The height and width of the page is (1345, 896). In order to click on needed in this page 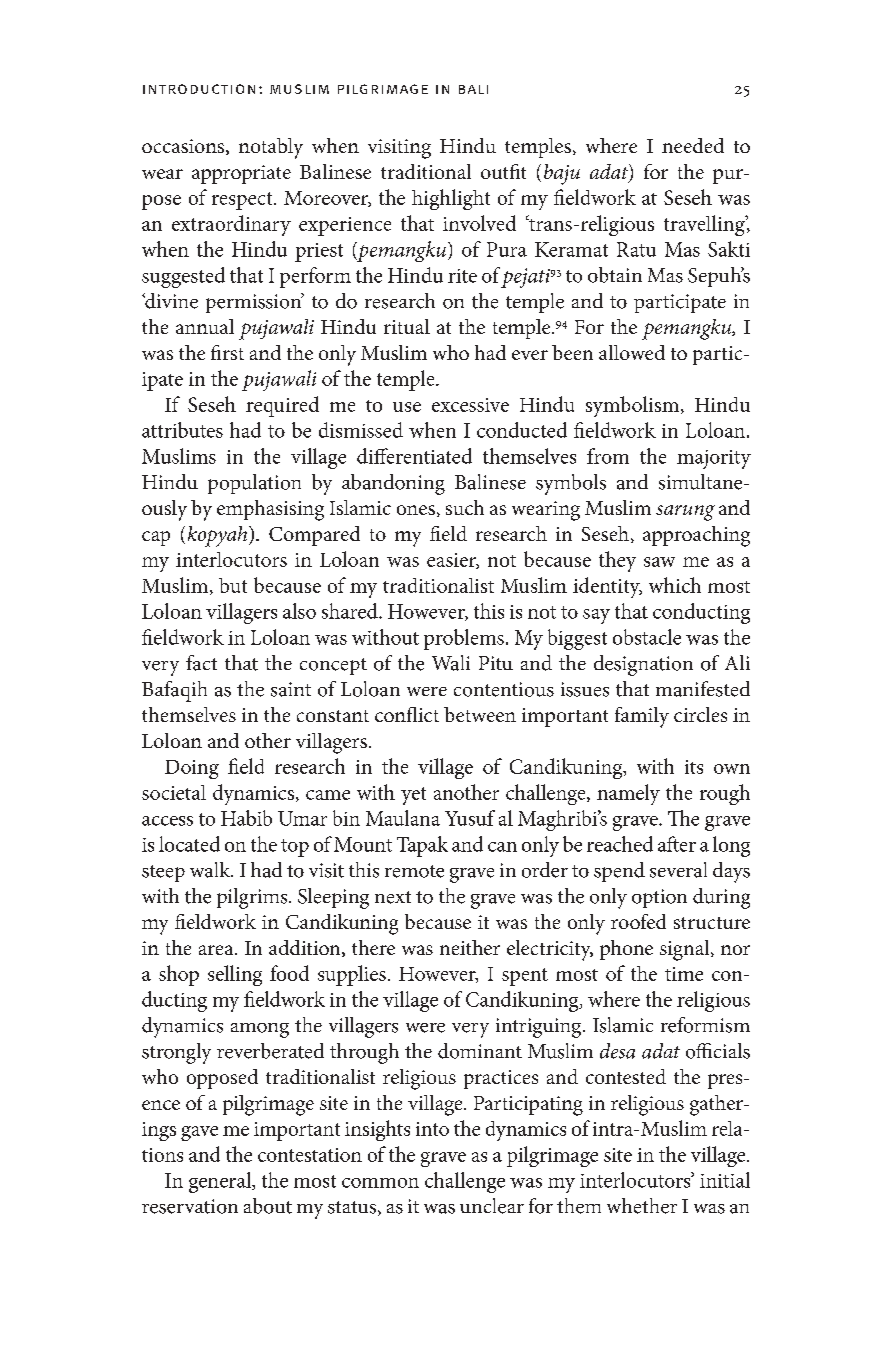, I will do `click(693, 145)`.
